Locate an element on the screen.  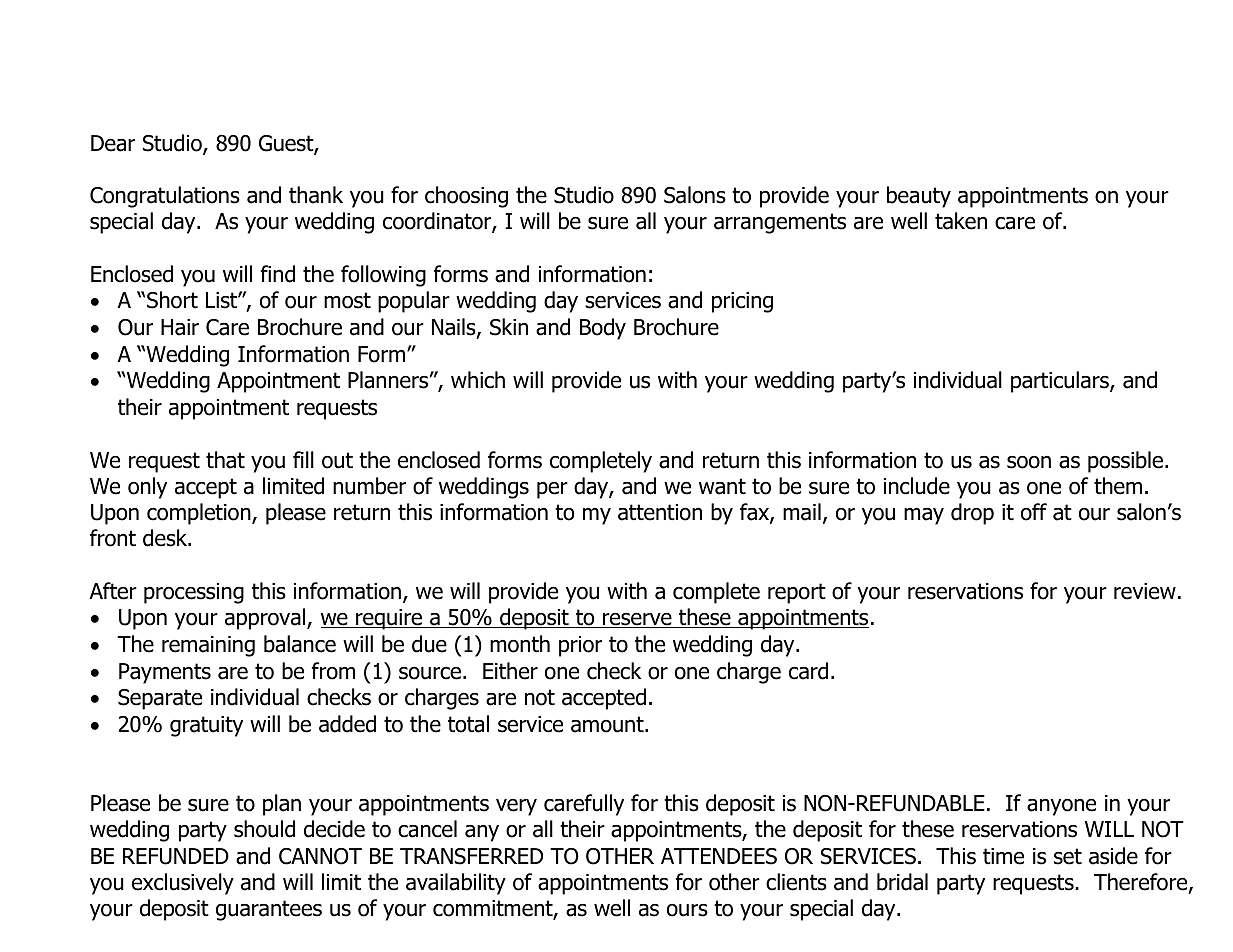
exclusively is located at coordinates (183, 884).
